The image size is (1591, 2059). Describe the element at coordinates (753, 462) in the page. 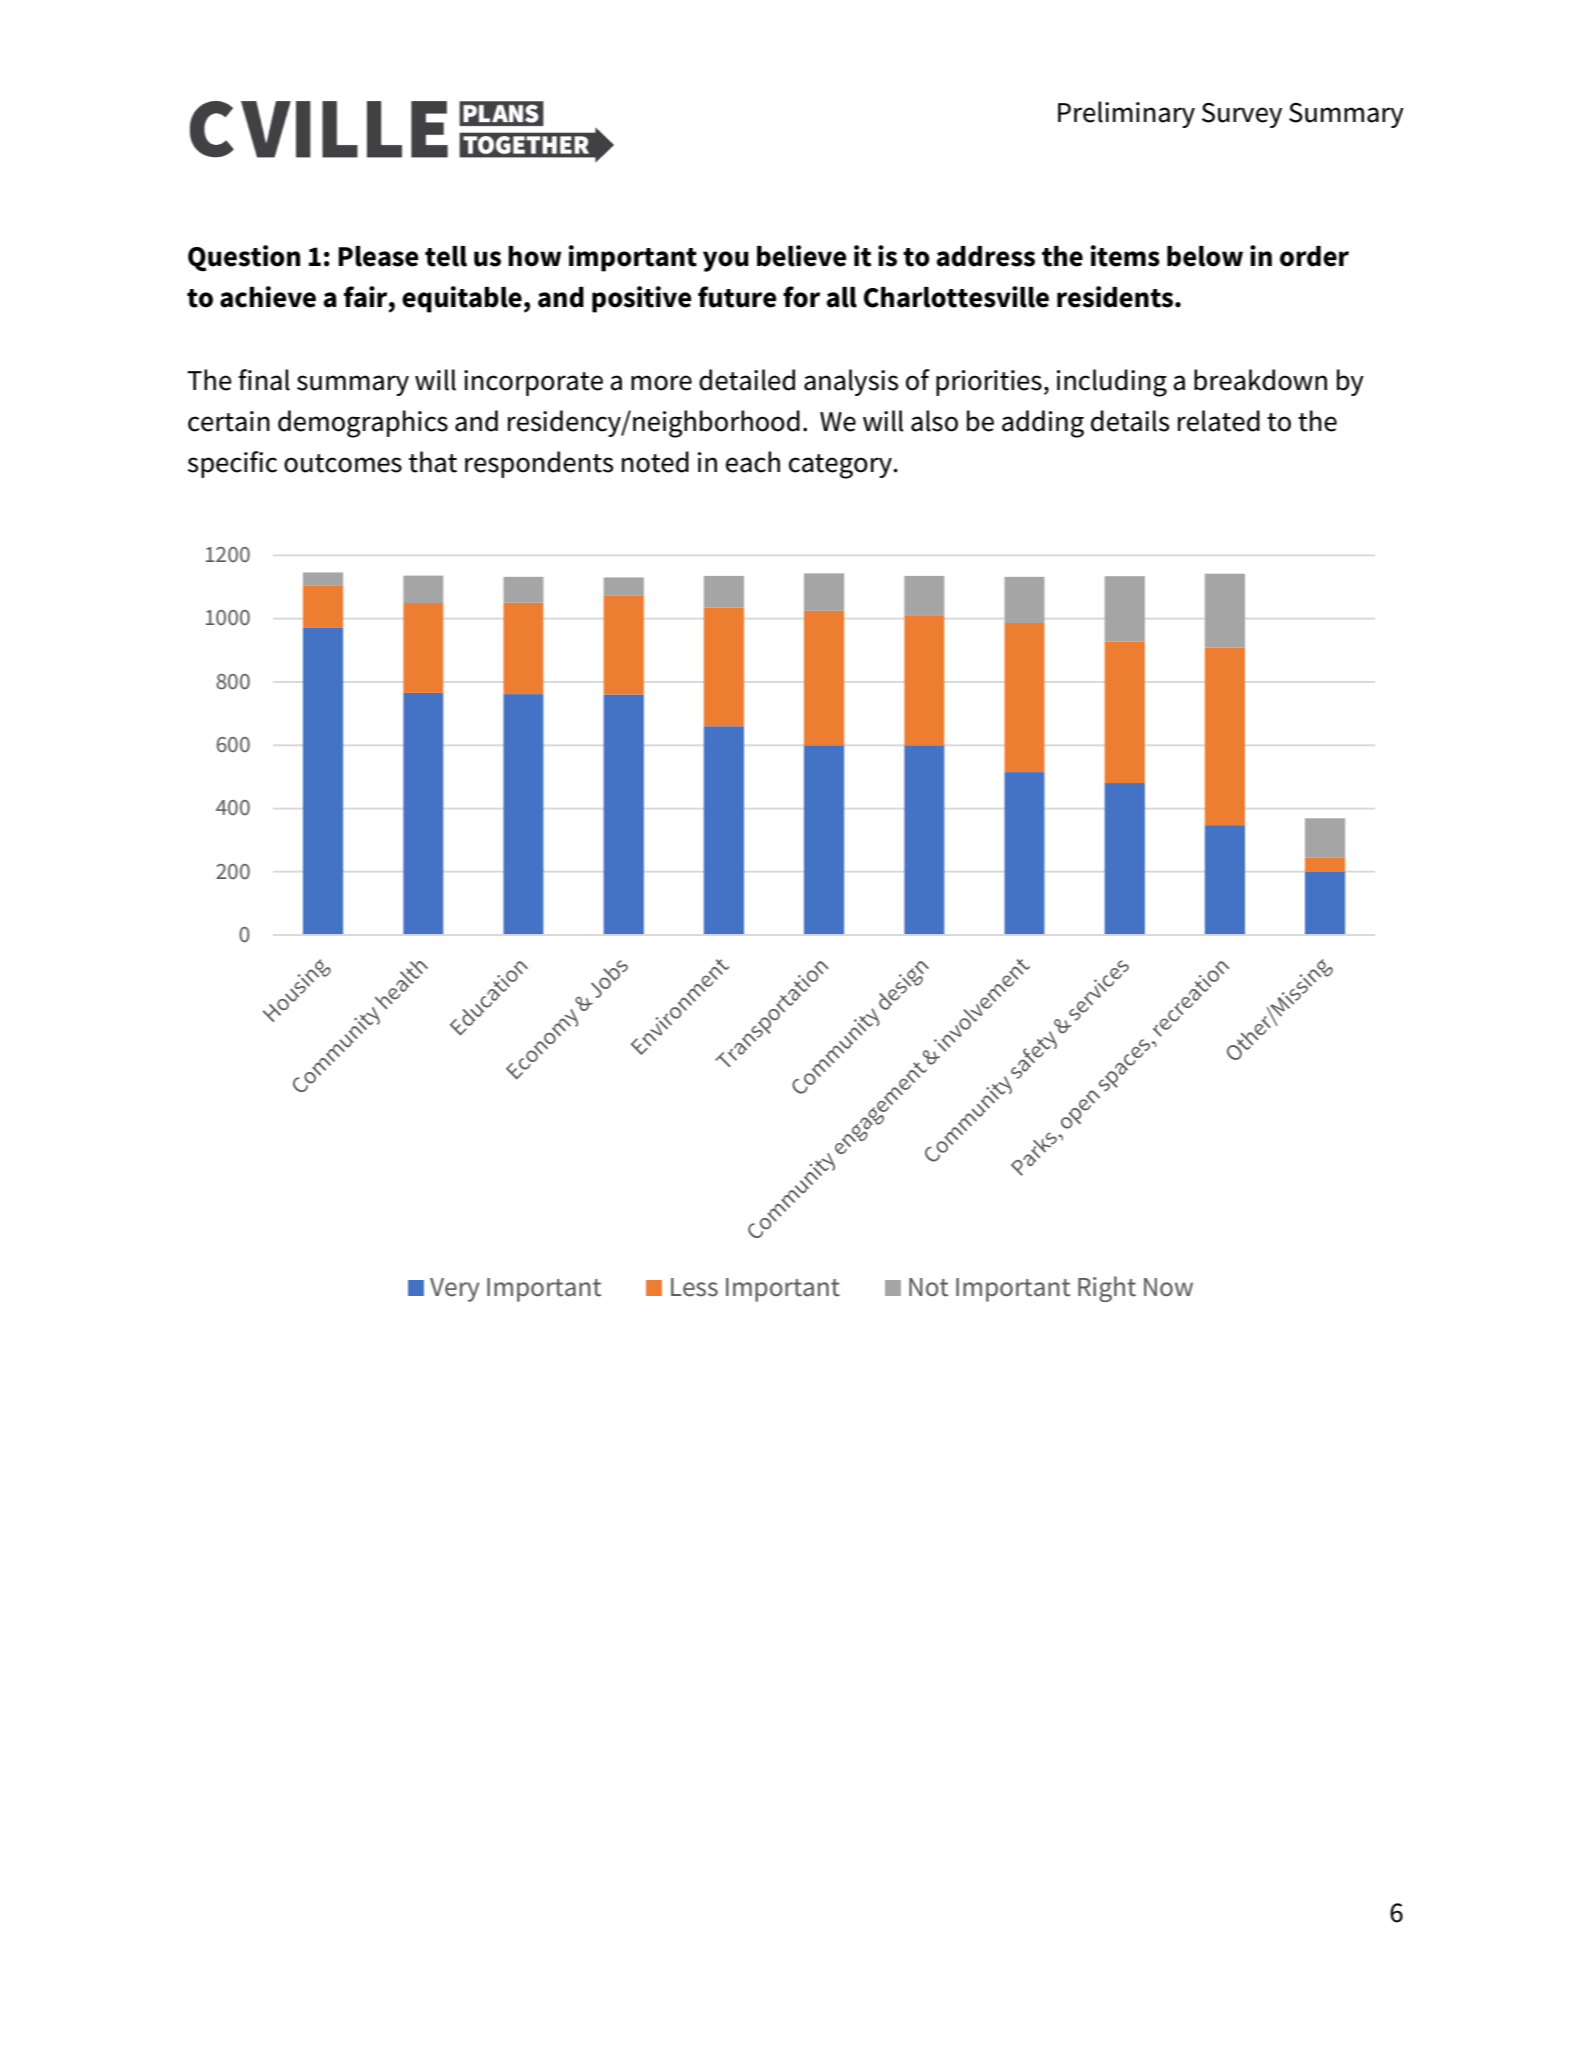

I see `each` at that location.
